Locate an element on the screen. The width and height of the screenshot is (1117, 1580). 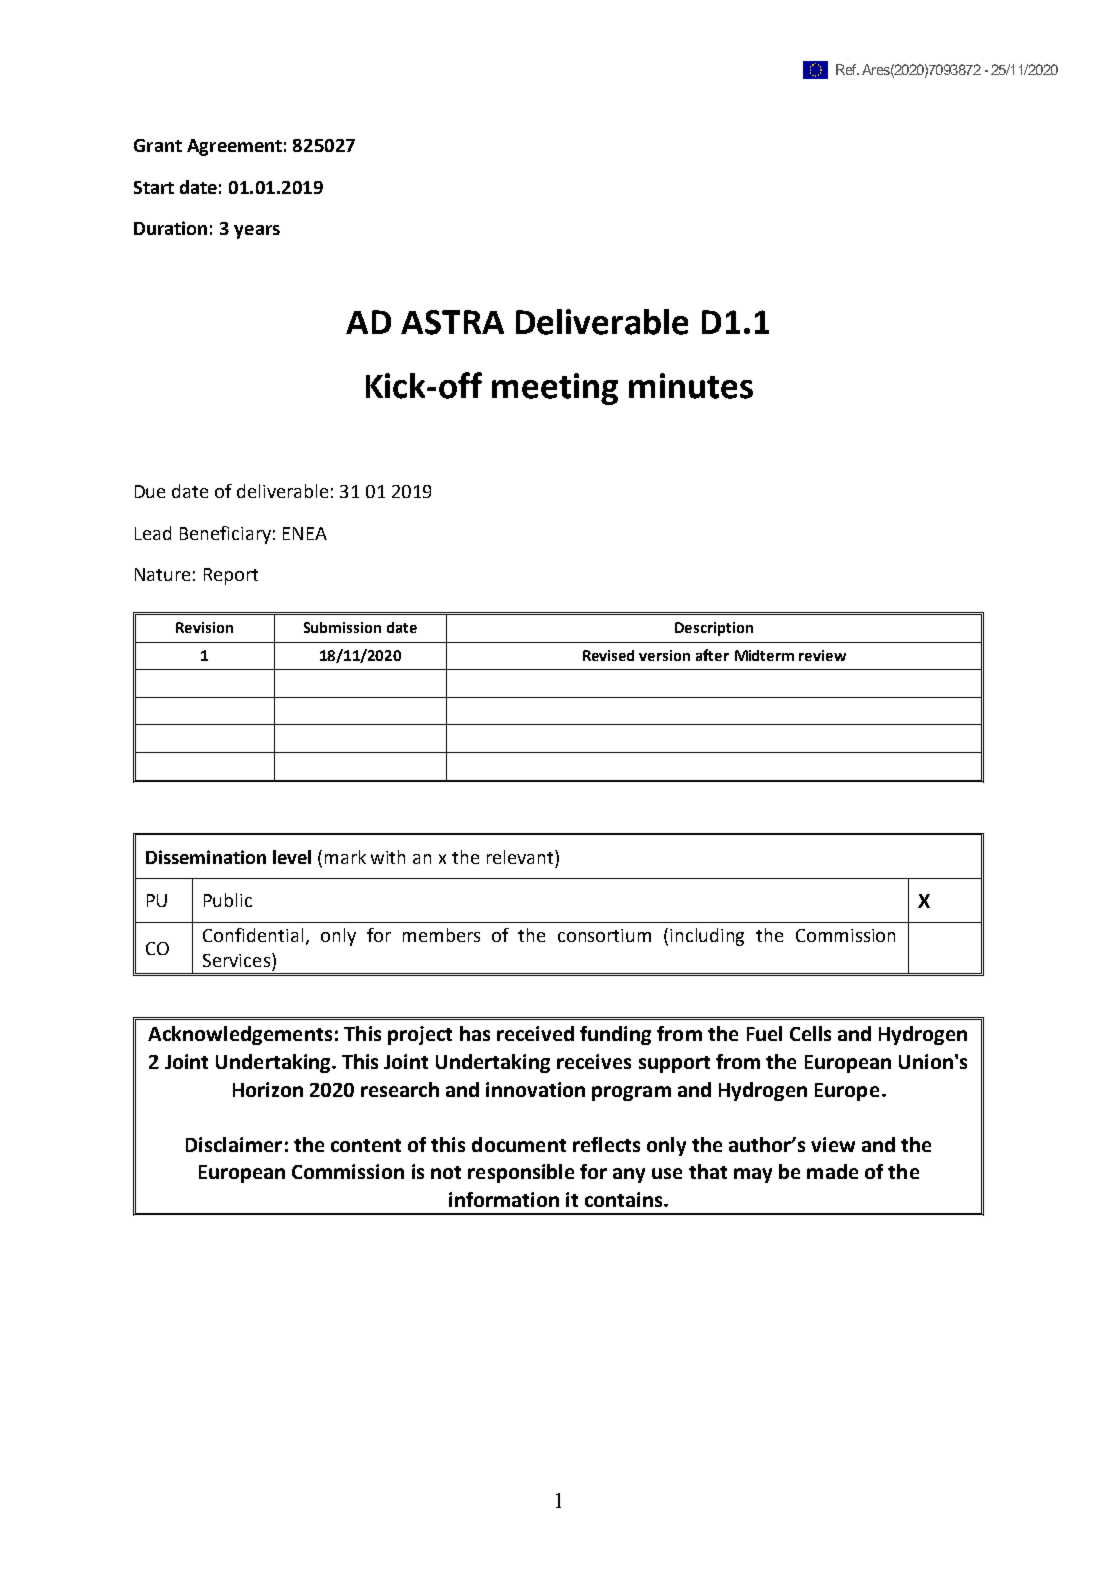
Agreement is located at coordinates (234, 147).
